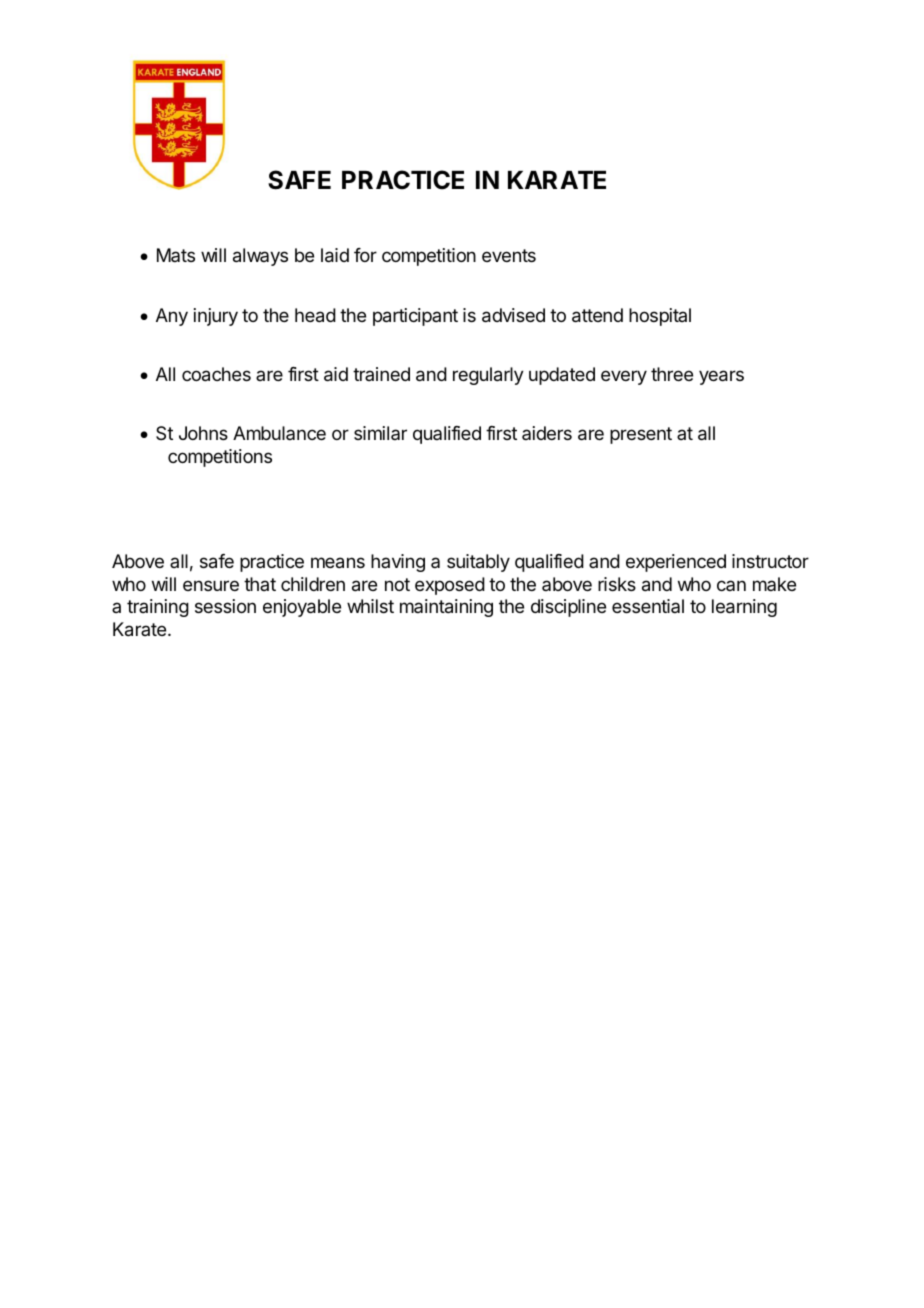  What do you see at coordinates (380, 433) in the page?
I see `similar` at bounding box center [380, 433].
